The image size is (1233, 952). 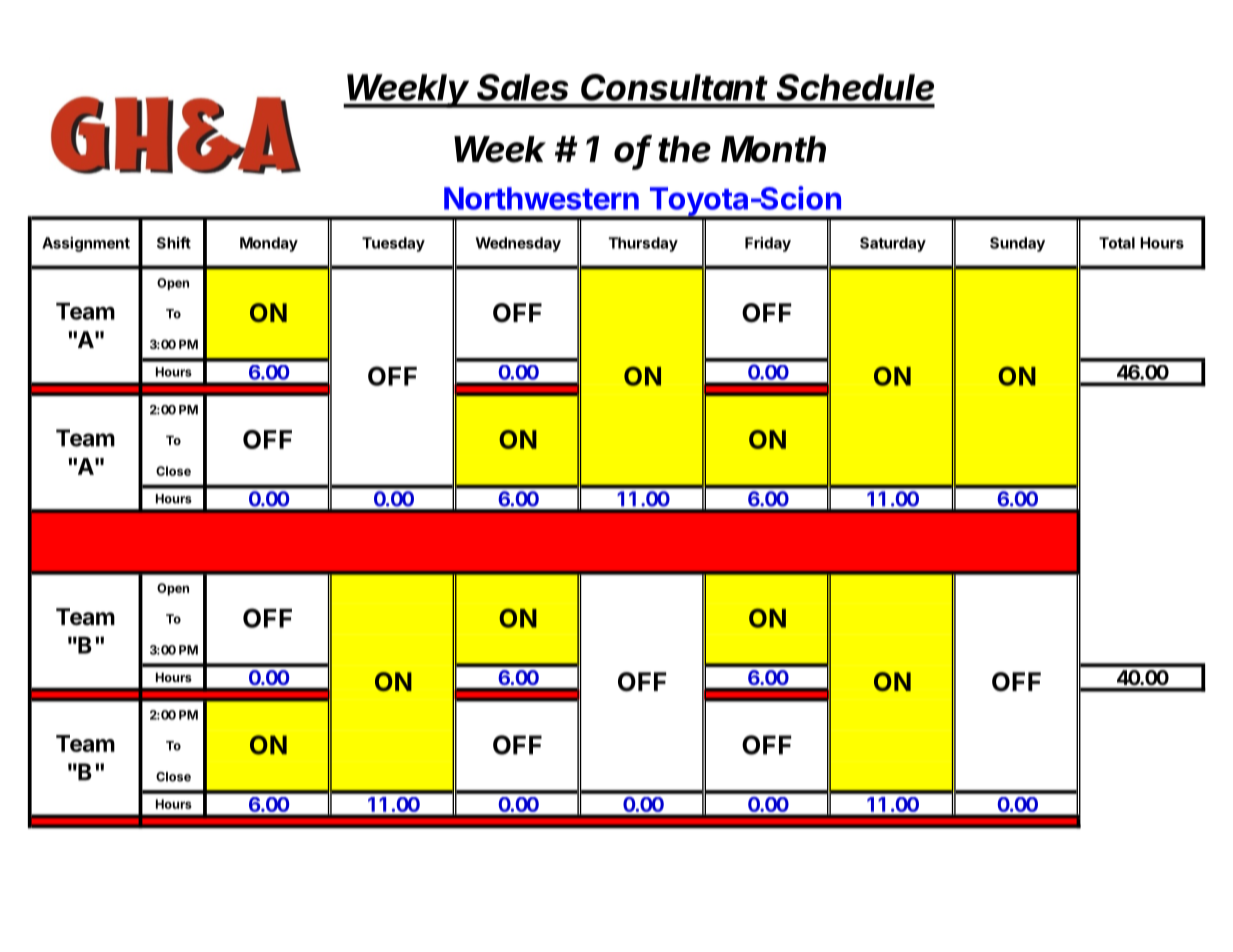 I want to click on Sales, so click(x=523, y=87).
